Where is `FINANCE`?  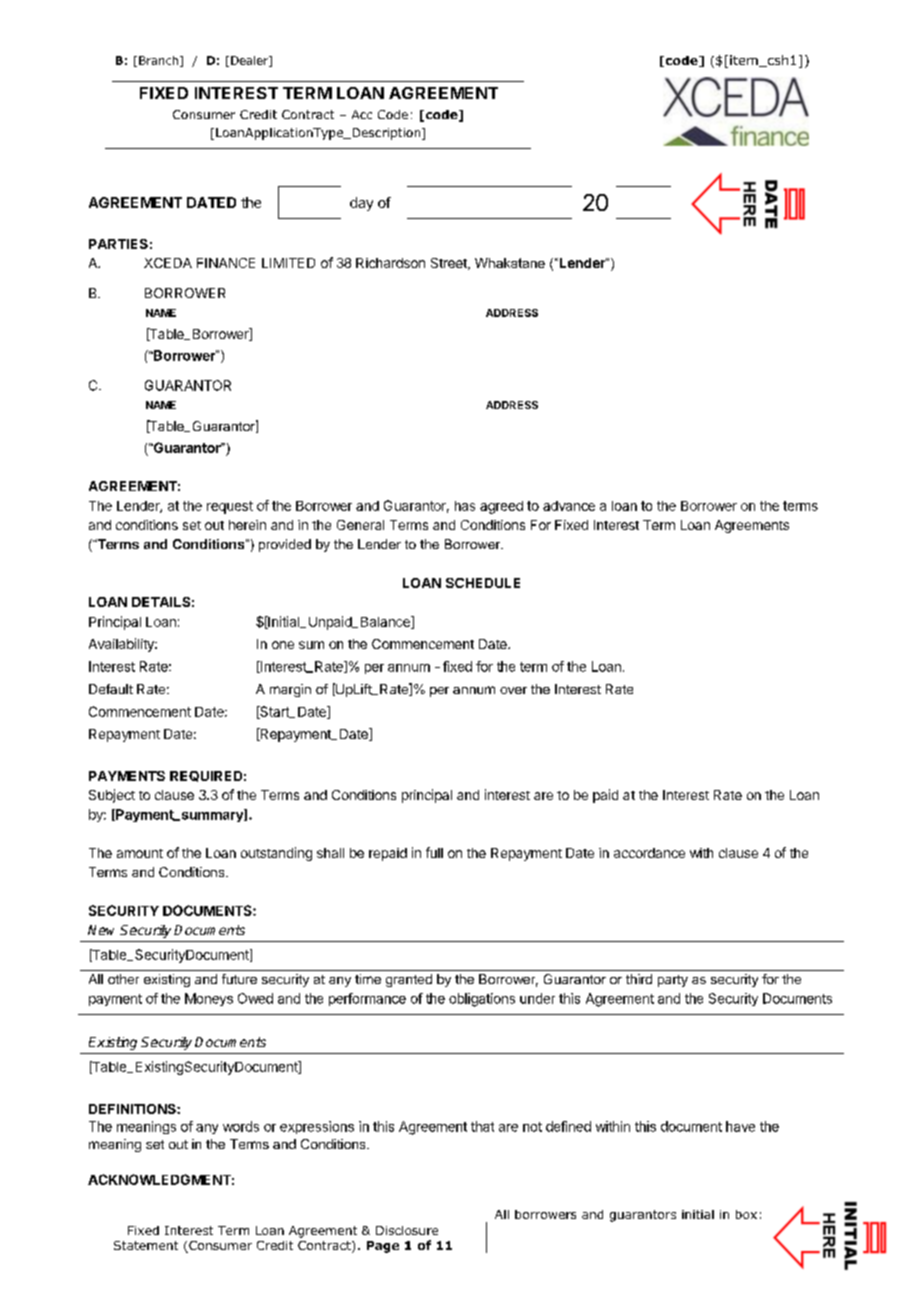
FINANCE is located at coordinates (226, 263).
